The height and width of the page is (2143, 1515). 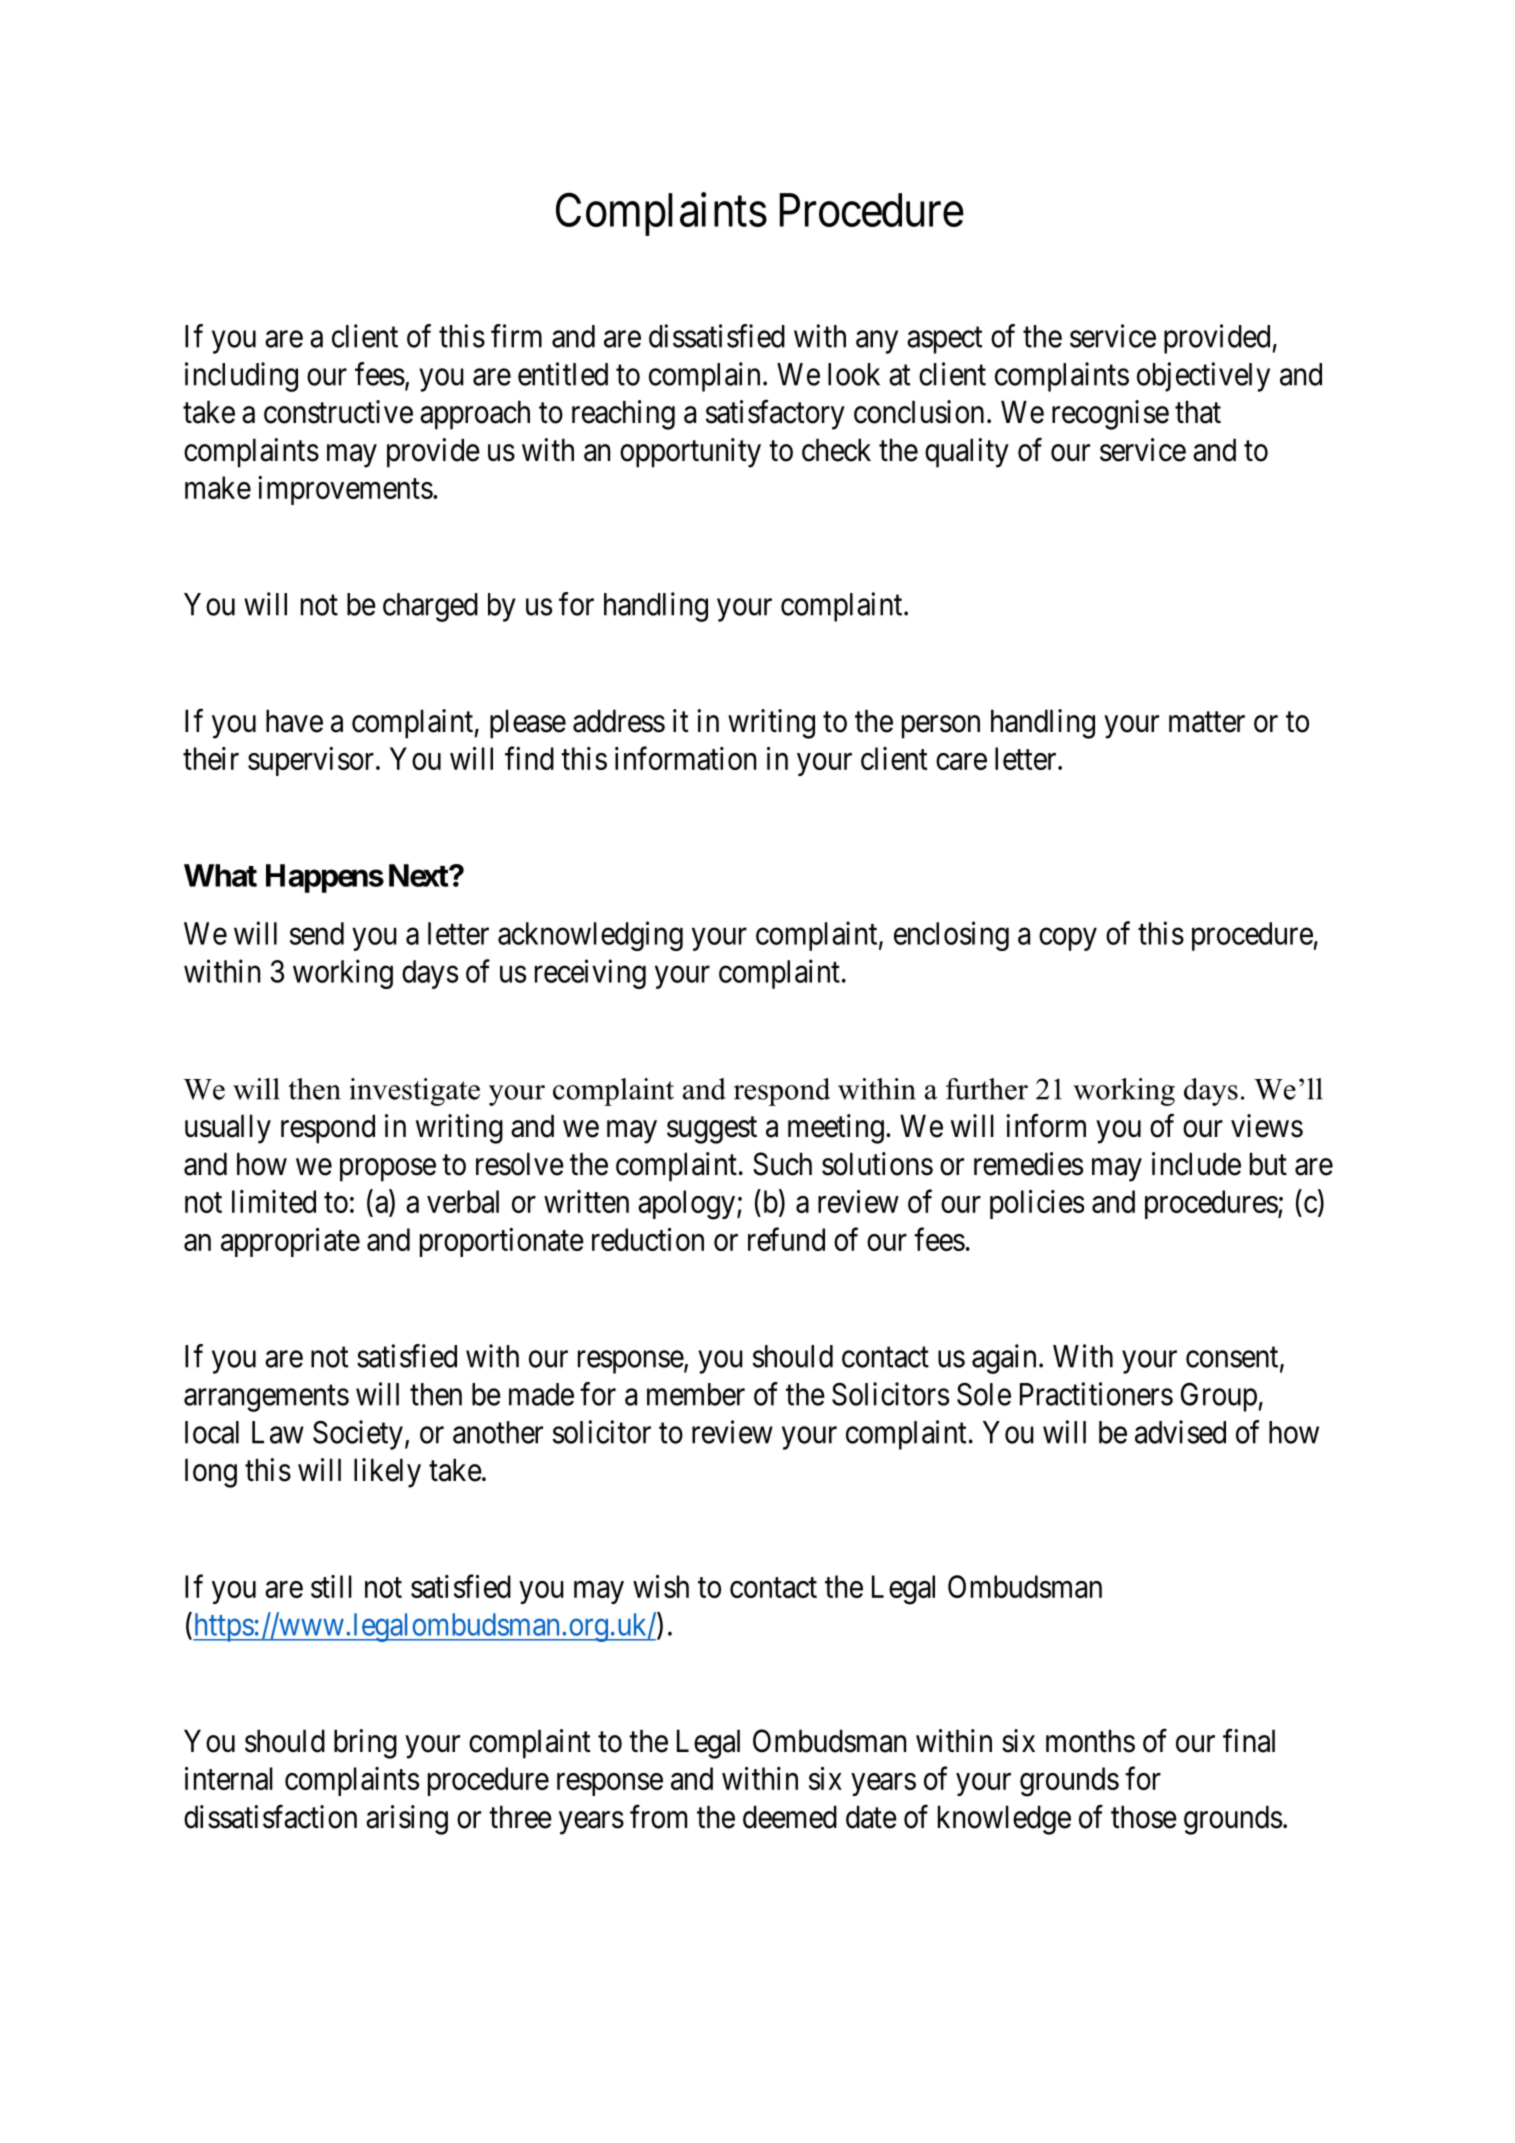 I want to click on include, so click(x=1196, y=1164).
